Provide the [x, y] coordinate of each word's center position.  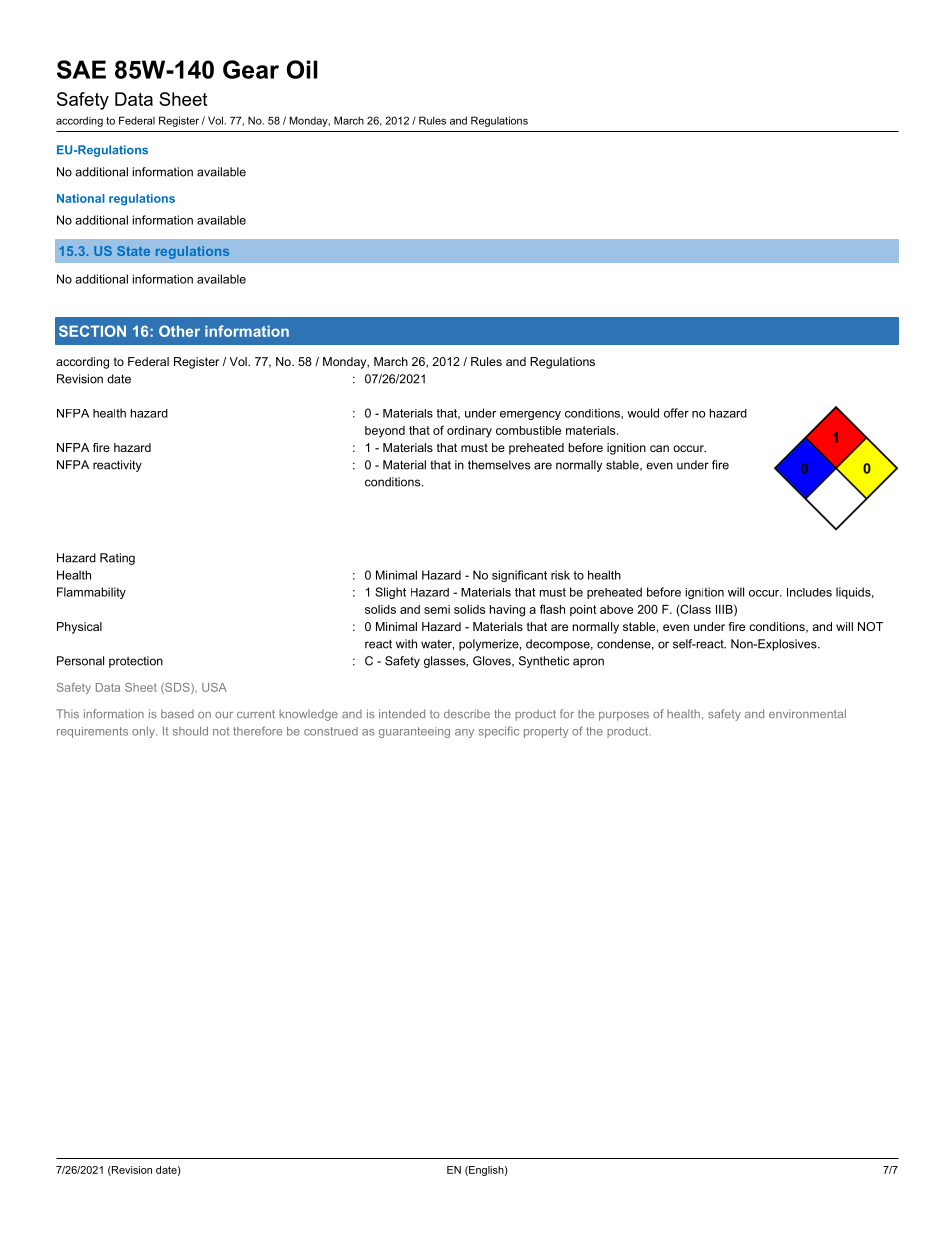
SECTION [92, 331]
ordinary [469, 432]
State [133, 251]
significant [519, 576]
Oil [302, 69]
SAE [81, 69]
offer [676, 413]
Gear [251, 69]
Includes [809, 592]
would [643, 413]
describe [467, 713]
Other [179, 331]
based [177, 713]
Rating [117, 559]
